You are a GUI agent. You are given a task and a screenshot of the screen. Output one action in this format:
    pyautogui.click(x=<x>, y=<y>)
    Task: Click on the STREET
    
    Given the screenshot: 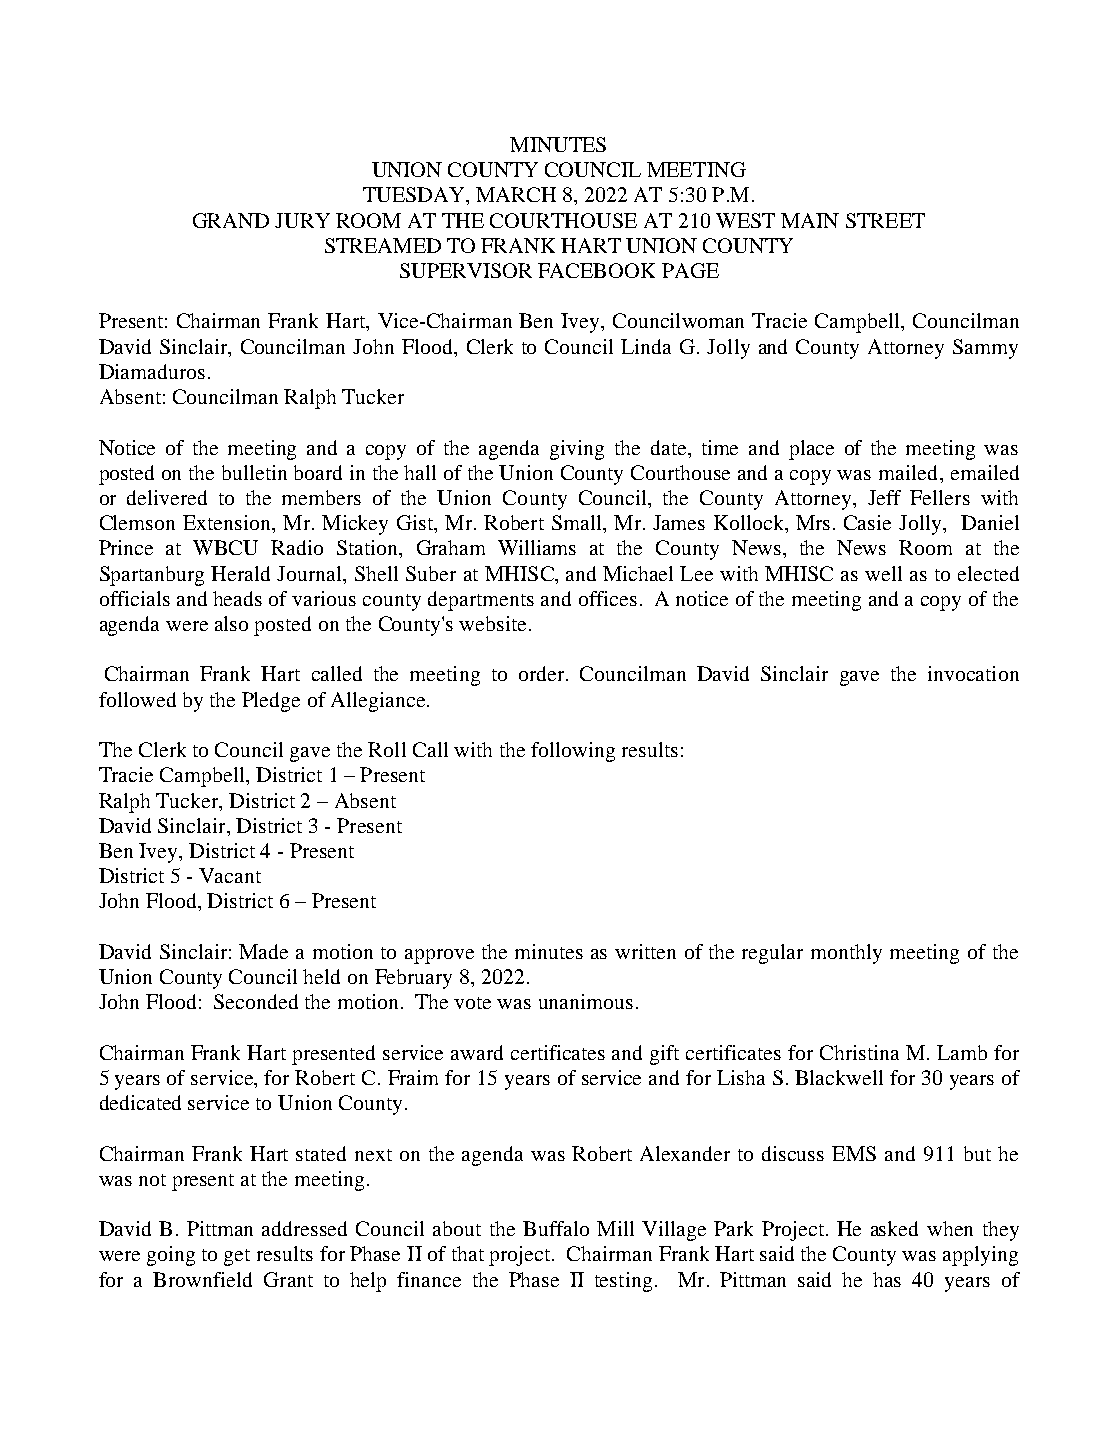 What is the action you would take?
    pyautogui.click(x=885, y=220)
